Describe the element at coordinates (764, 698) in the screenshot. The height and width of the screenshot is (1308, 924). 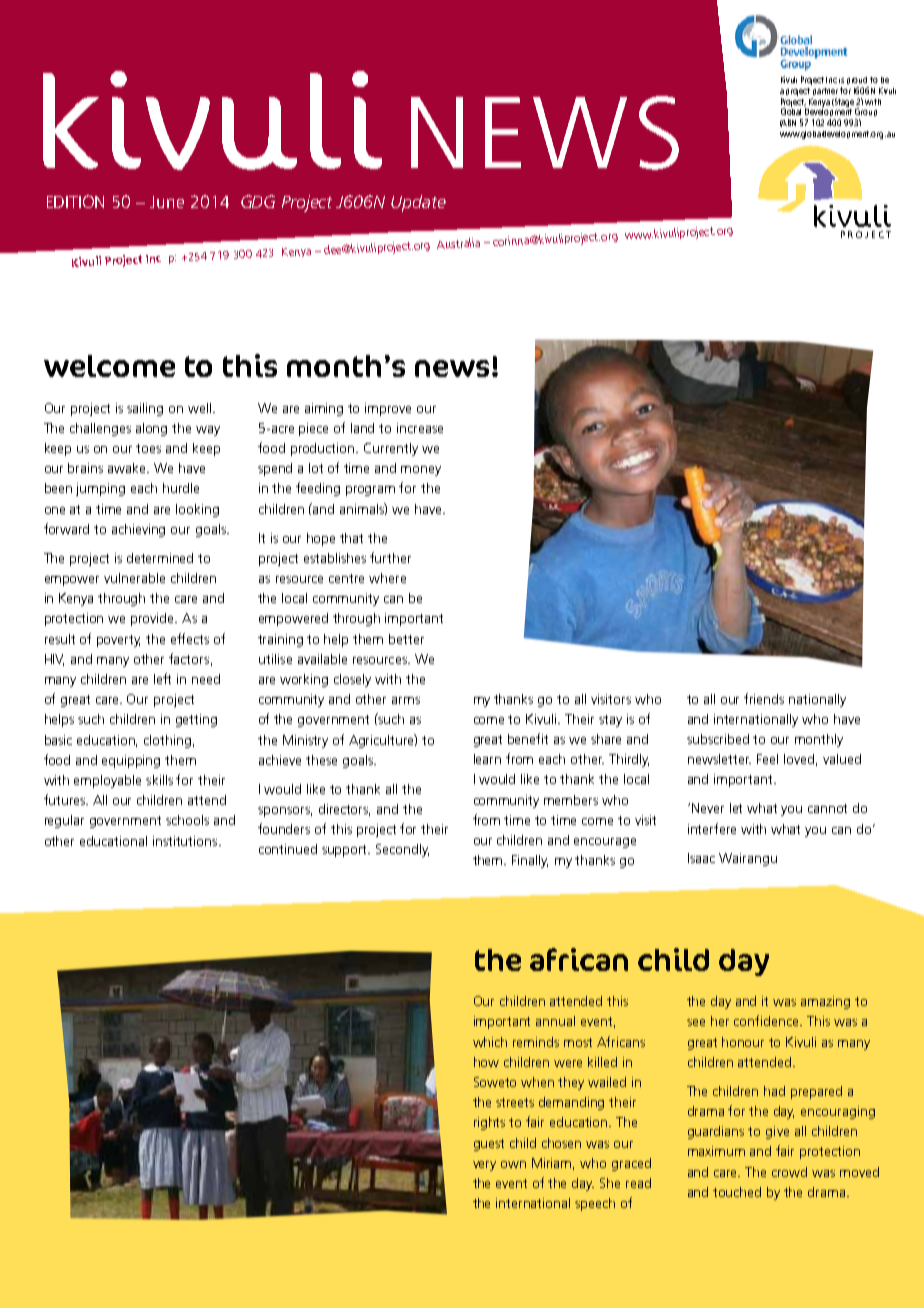
I see `friends` at that location.
